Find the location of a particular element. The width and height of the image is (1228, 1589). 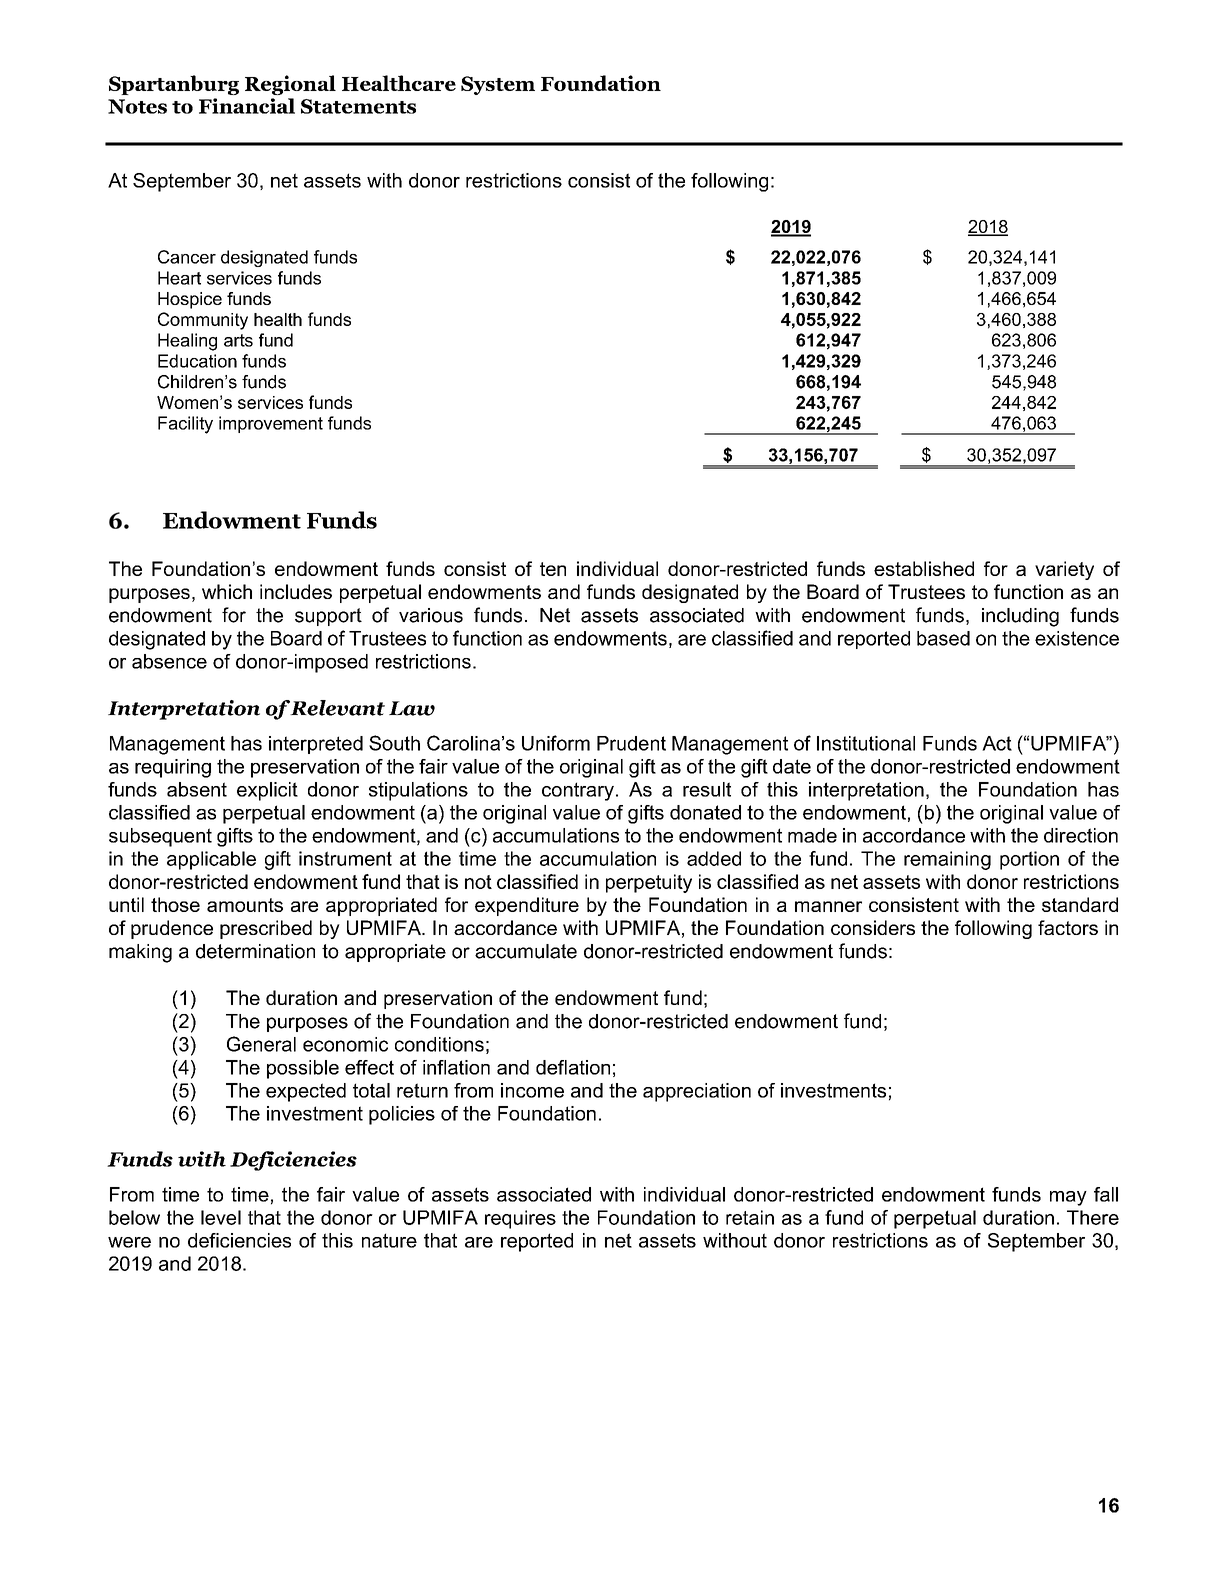

Prudent is located at coordinates (631, 743).
